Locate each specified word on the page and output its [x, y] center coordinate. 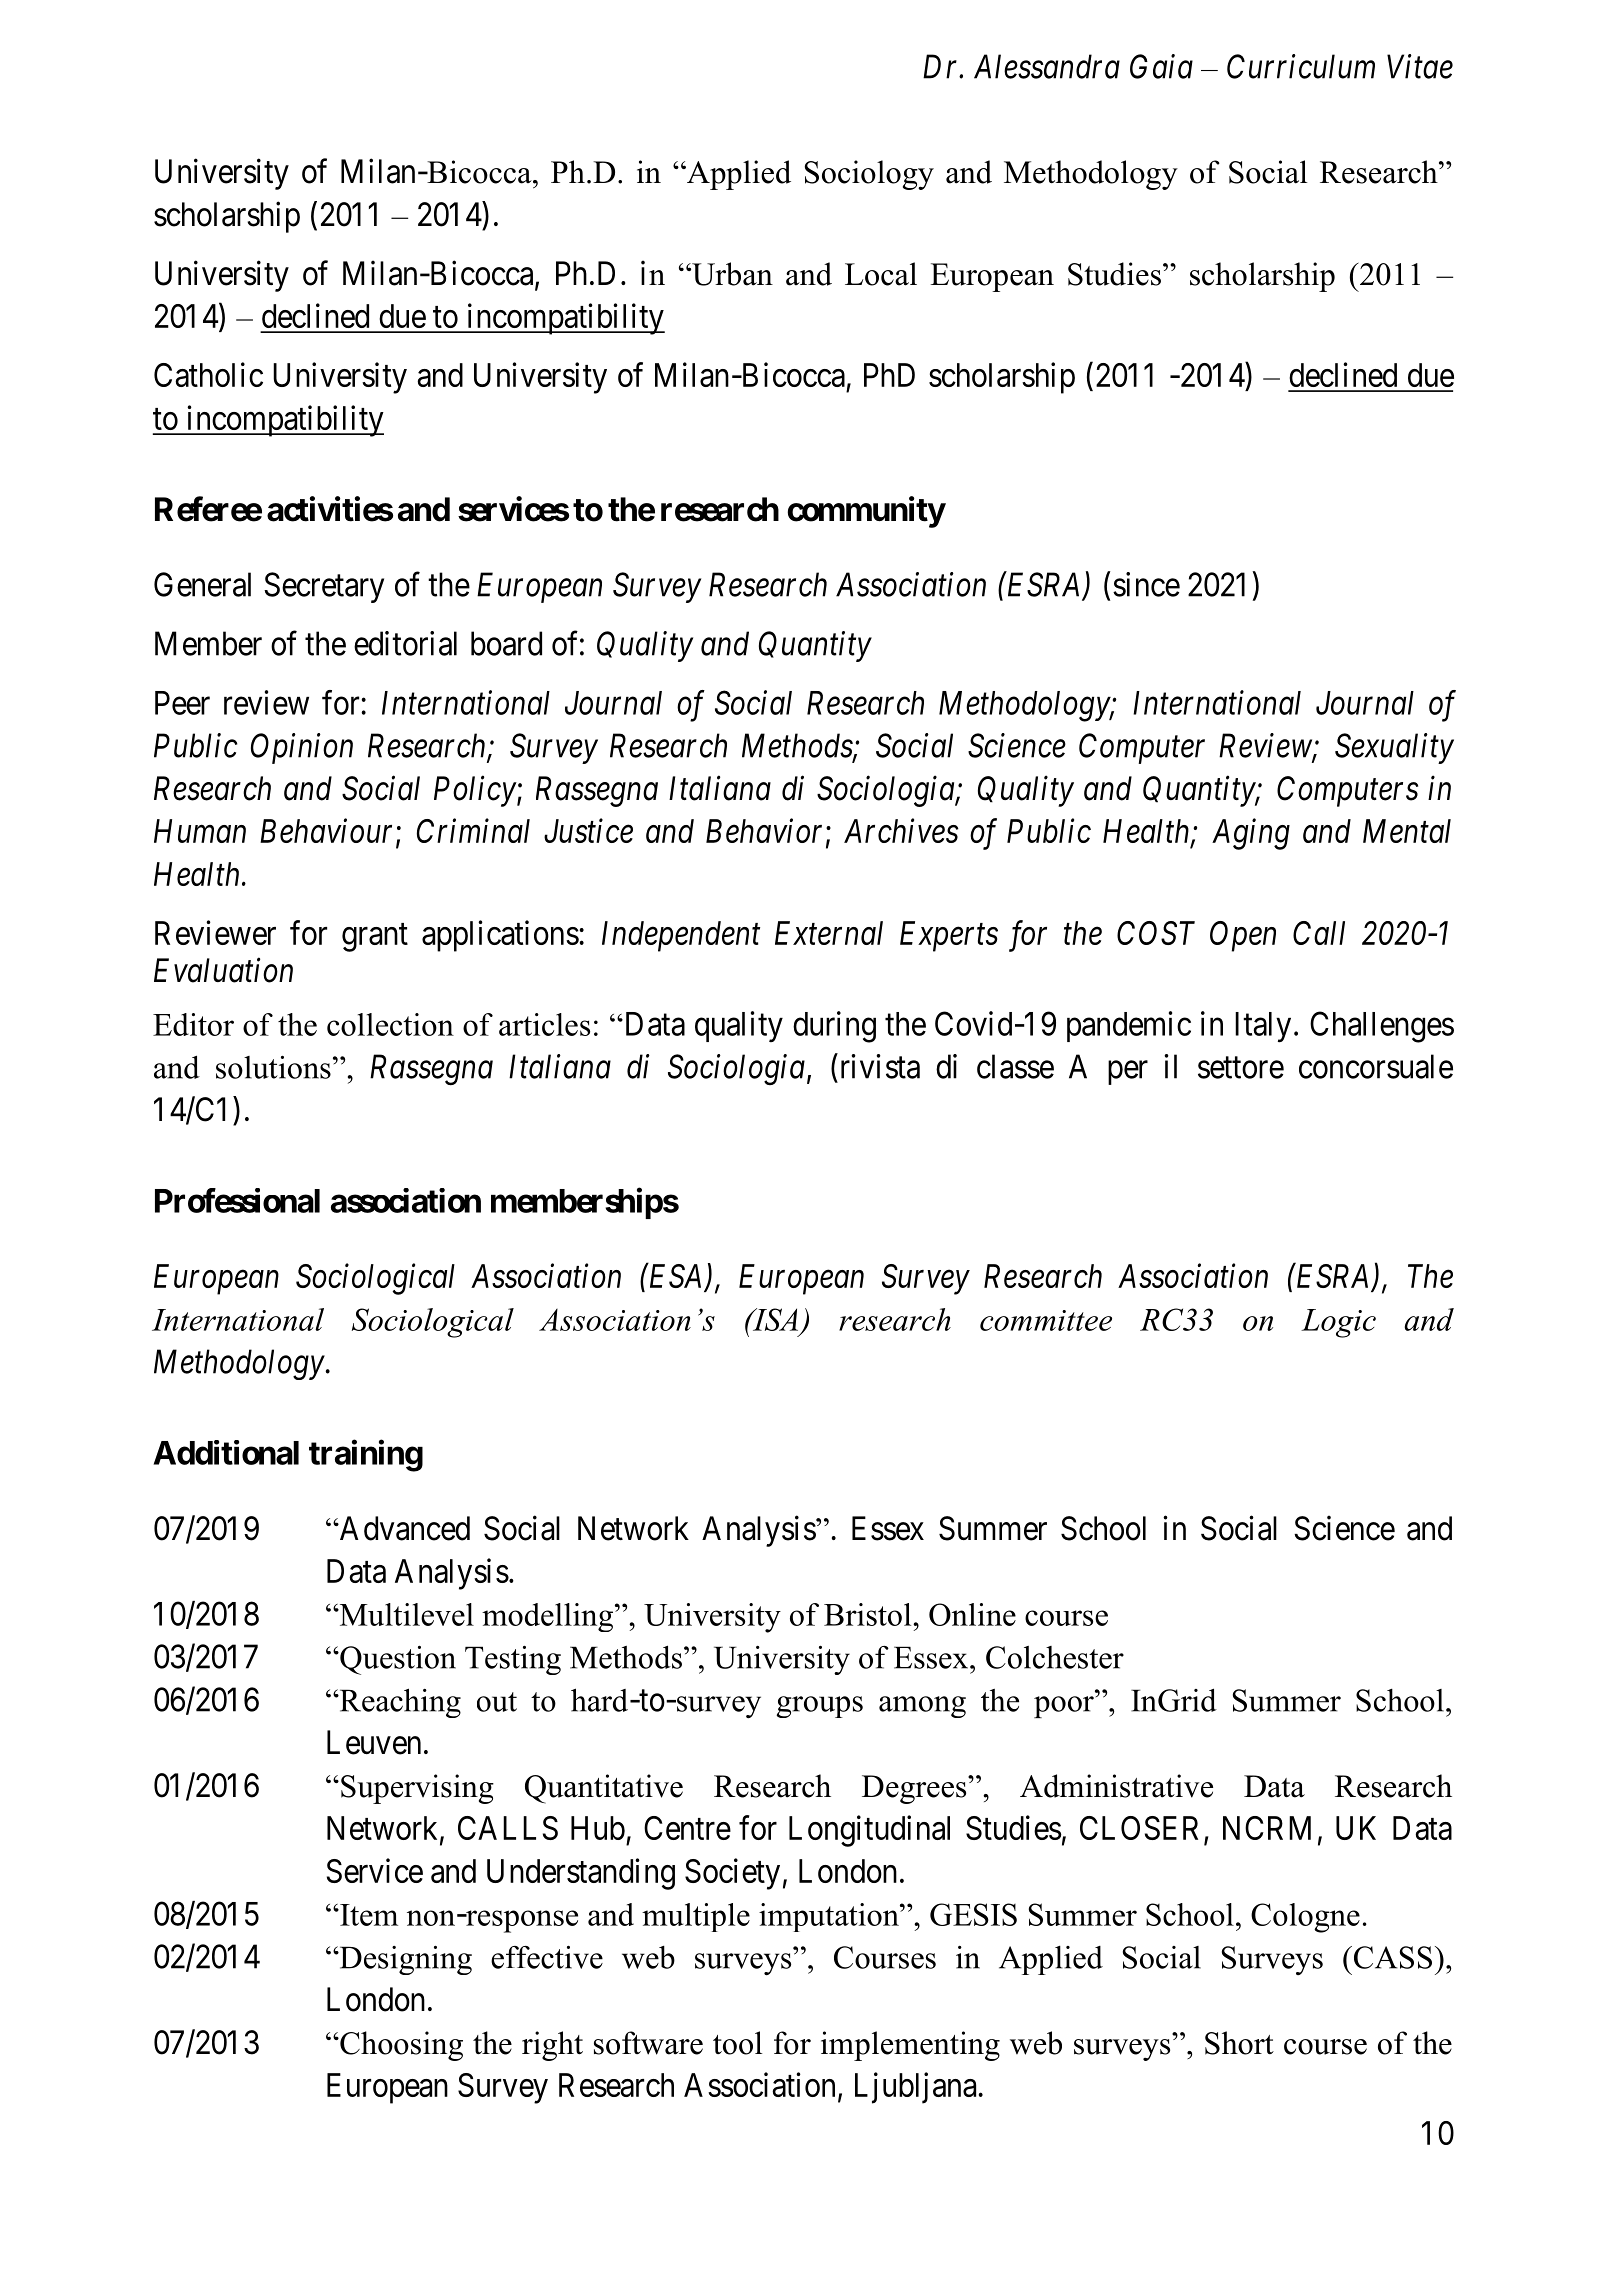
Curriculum [1301, 66]
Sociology [869, 175]
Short [1239, 2043]
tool [737, 2043]
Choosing [400, 2046]
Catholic [208, 374]
